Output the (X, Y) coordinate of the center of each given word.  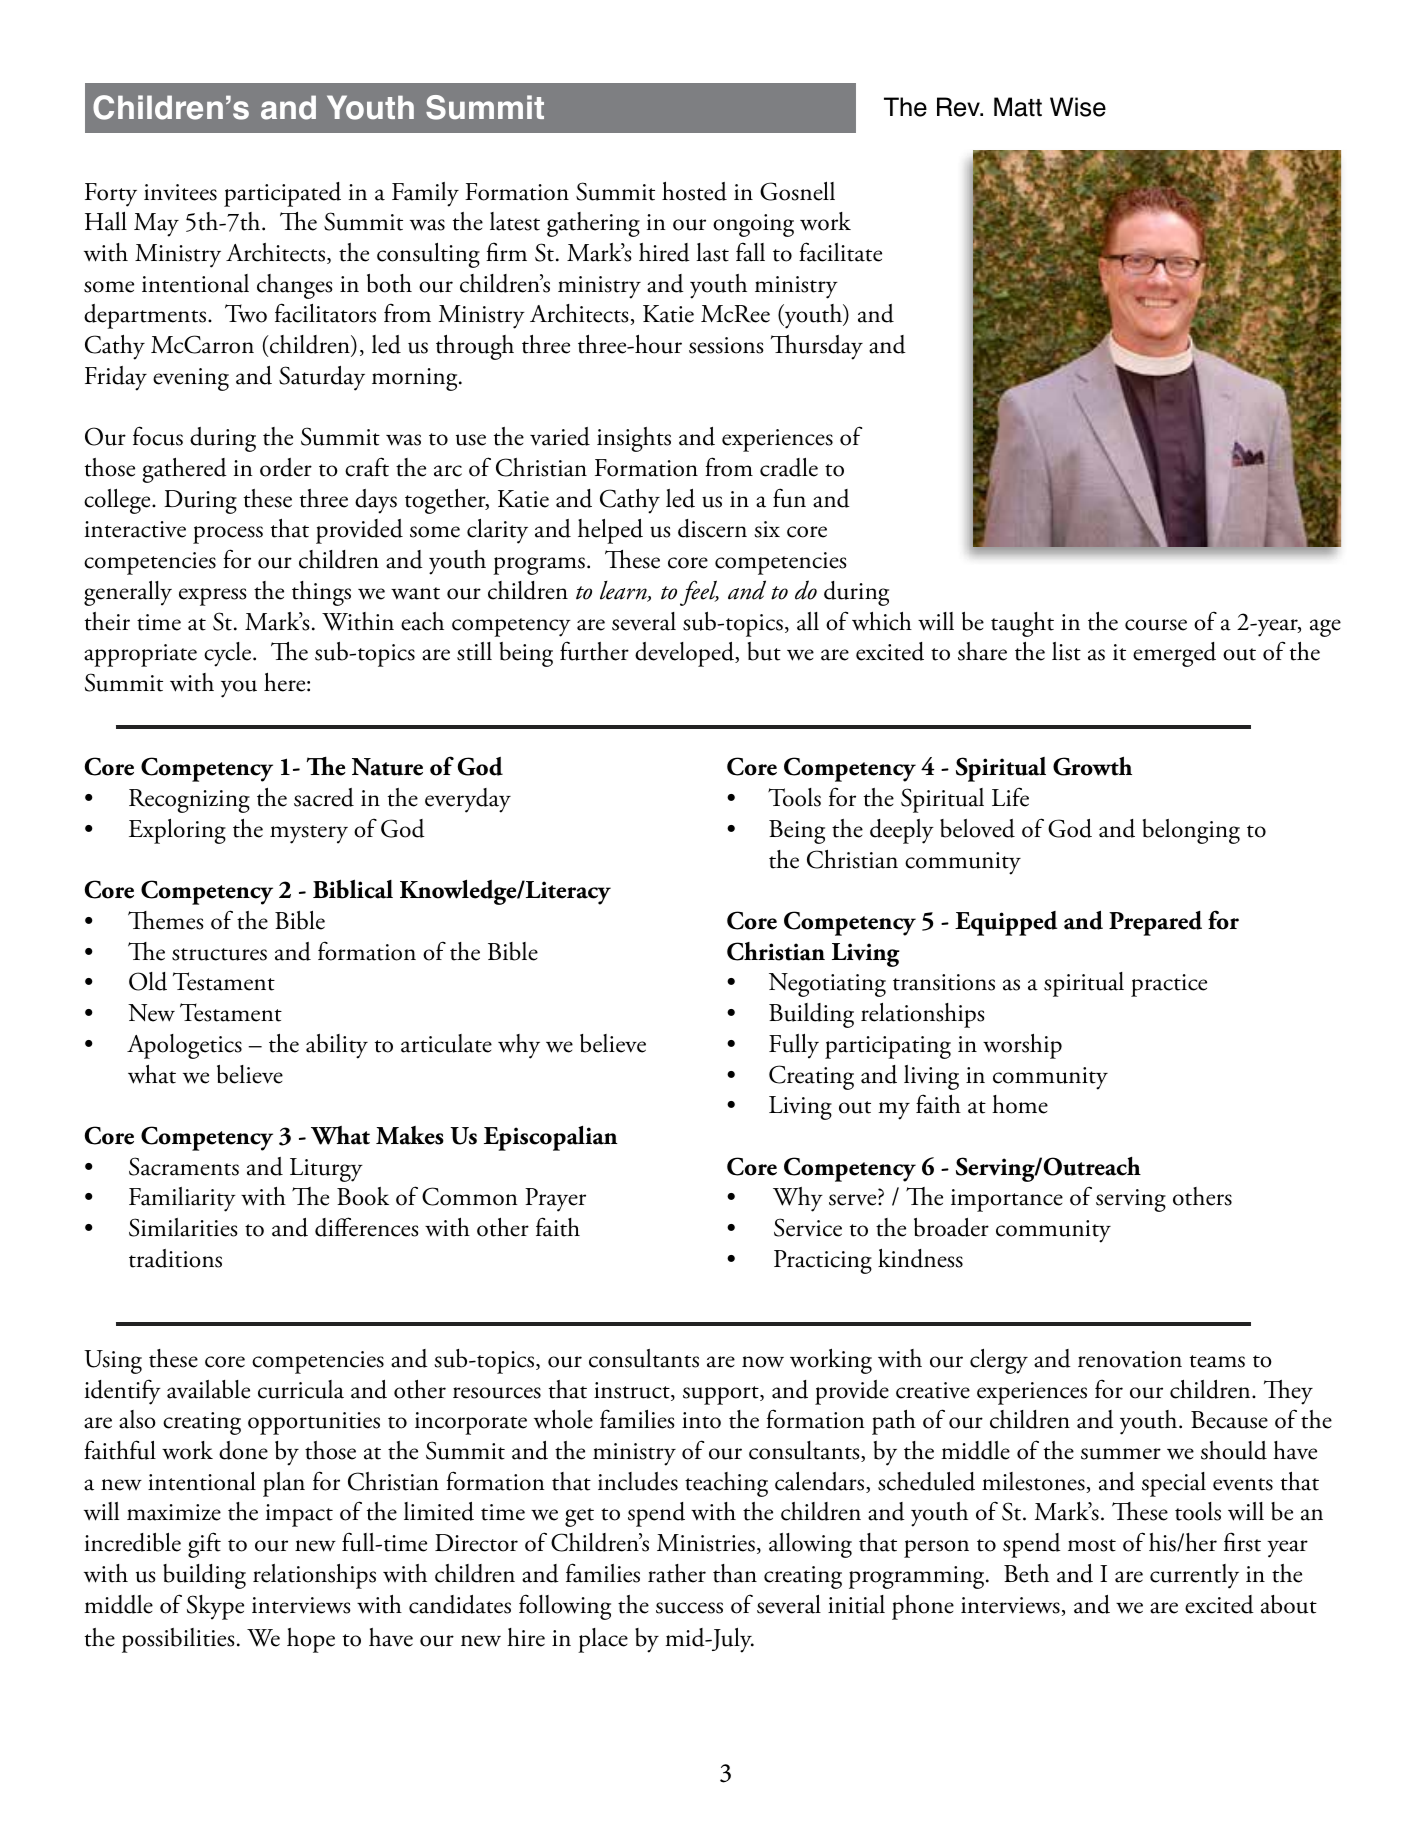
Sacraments (184, 1166)
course (1156, 625)
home (1020, 1104)
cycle (229, 654)
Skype (215, 1607)
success (689, 1608)
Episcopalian (551, 1138)
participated (282, 194)
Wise (1078, 107)
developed (685, 654)
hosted (694, 191)
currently (1194, 1576)
